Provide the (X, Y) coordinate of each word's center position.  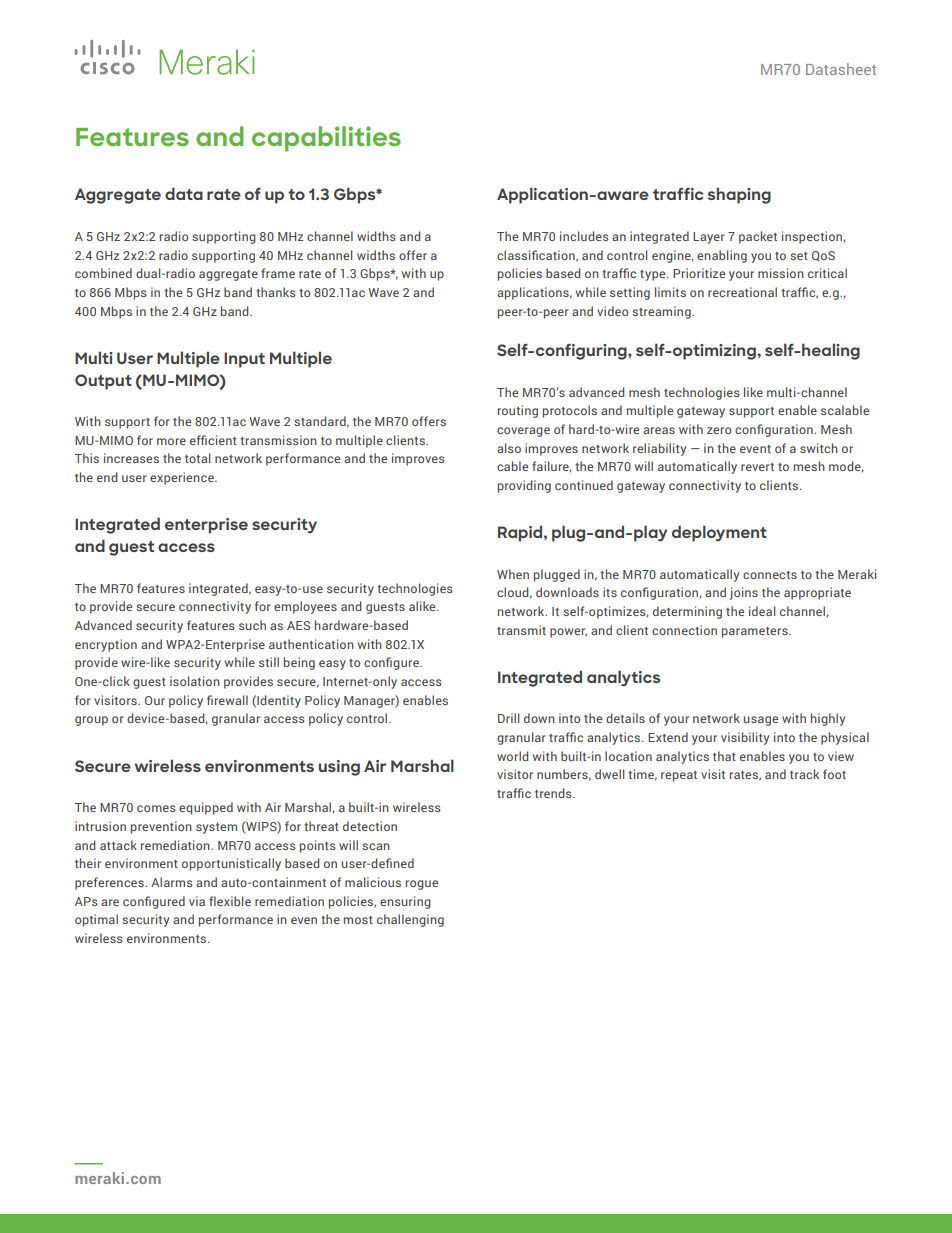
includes (584, 236)
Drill (508, 718)
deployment (719, 533)
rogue (422, 885)
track (804, 774)
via (197, 901)
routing (518, 411)
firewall (227, 700)
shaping (739, 195)
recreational (742, 292)
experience (183, 478)
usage (761, 721)
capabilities (326, 139)
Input (244, 360)
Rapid (521, 533)
